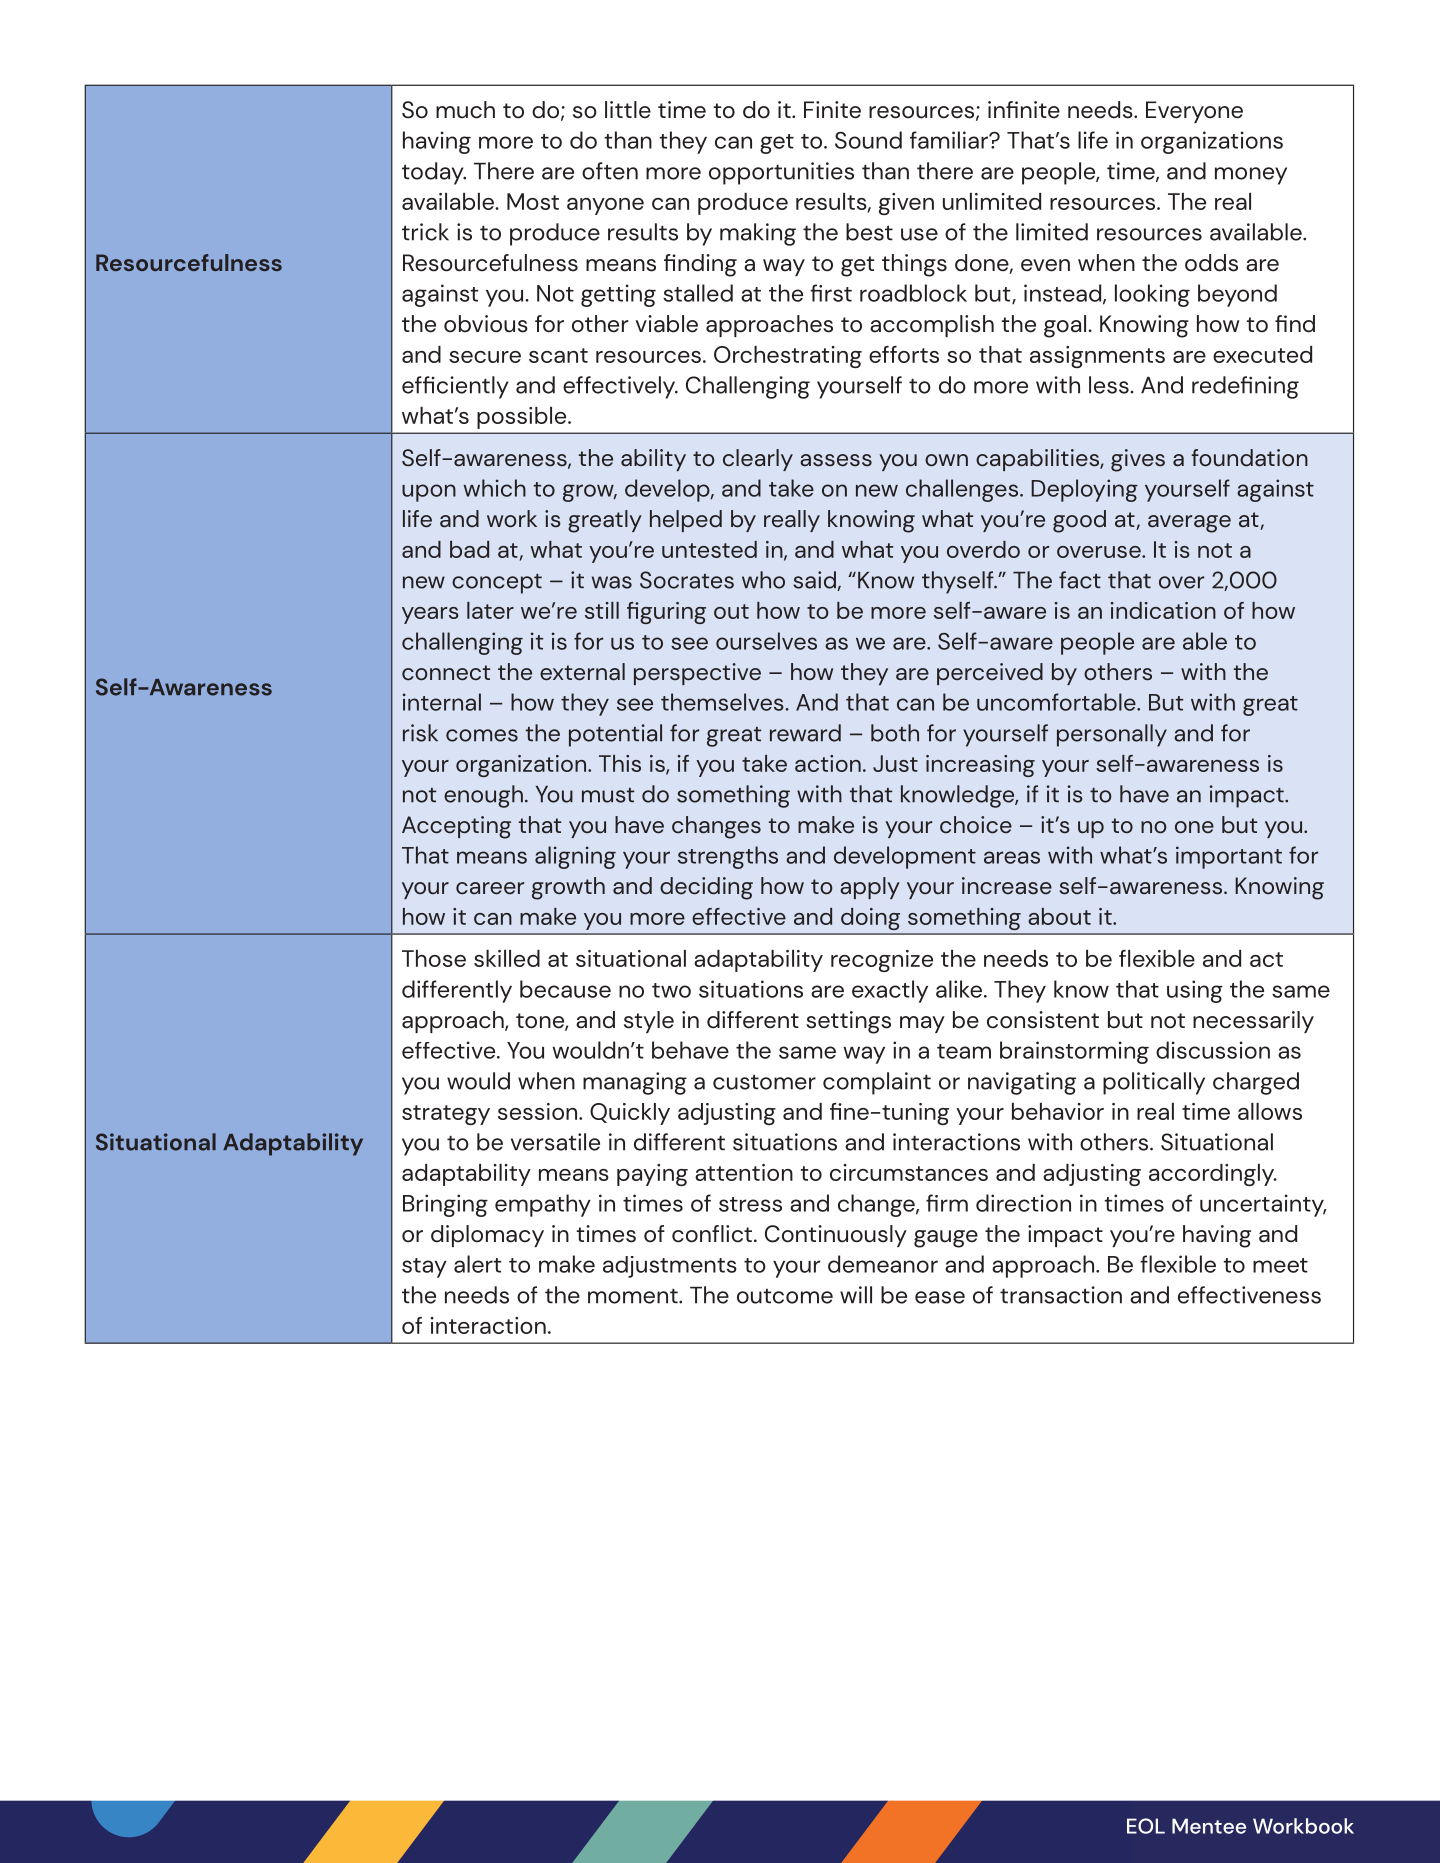 This document has height=1863, width=1440. What do you see at coordinates (507, 958) in the document?
I see `skilled` at bounding box center [507, 958].
